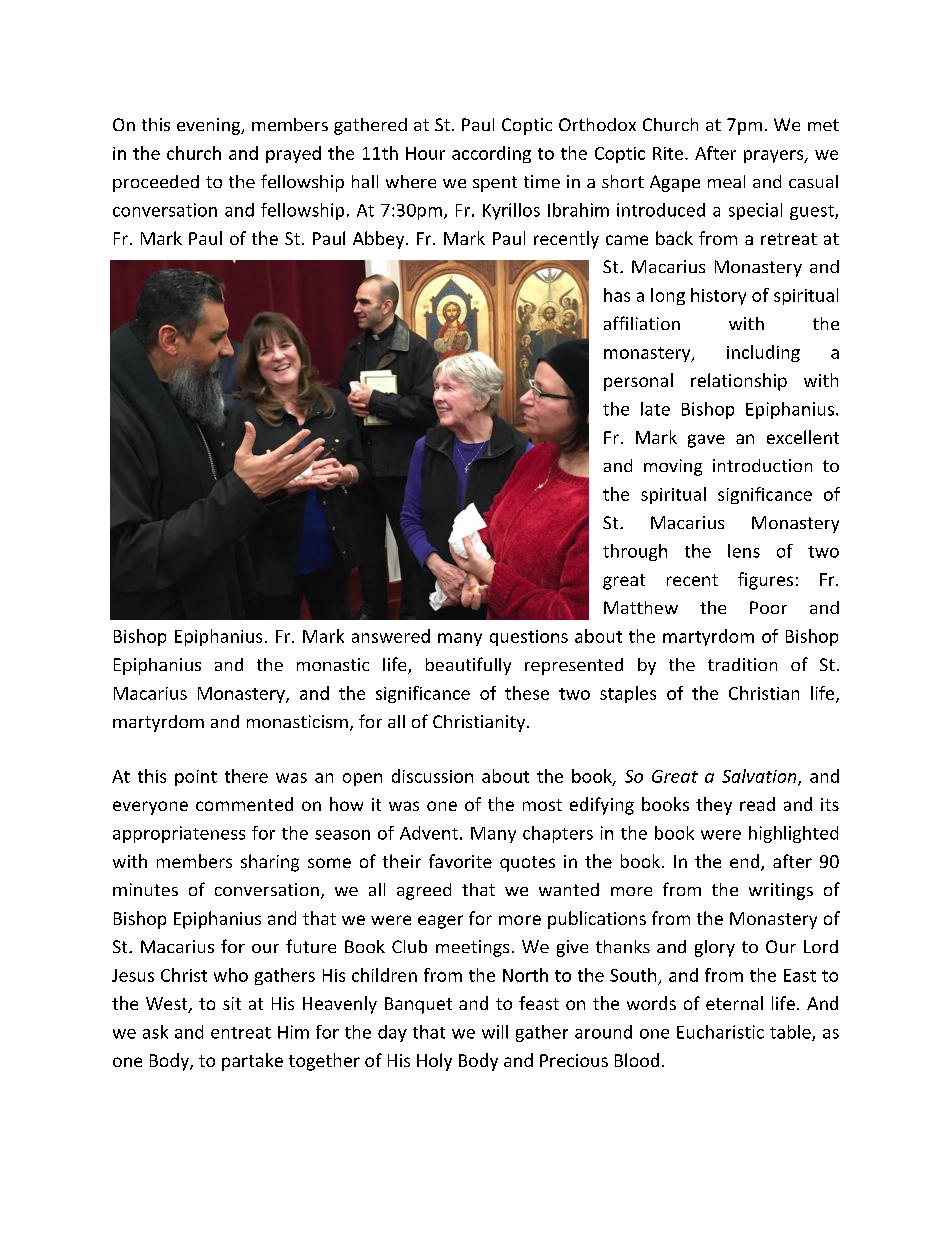 The width and height of the screenshot is (952, 1233). Describe the element at coordinates (765, 581) in the screenshot. I see `figures` at that location.
